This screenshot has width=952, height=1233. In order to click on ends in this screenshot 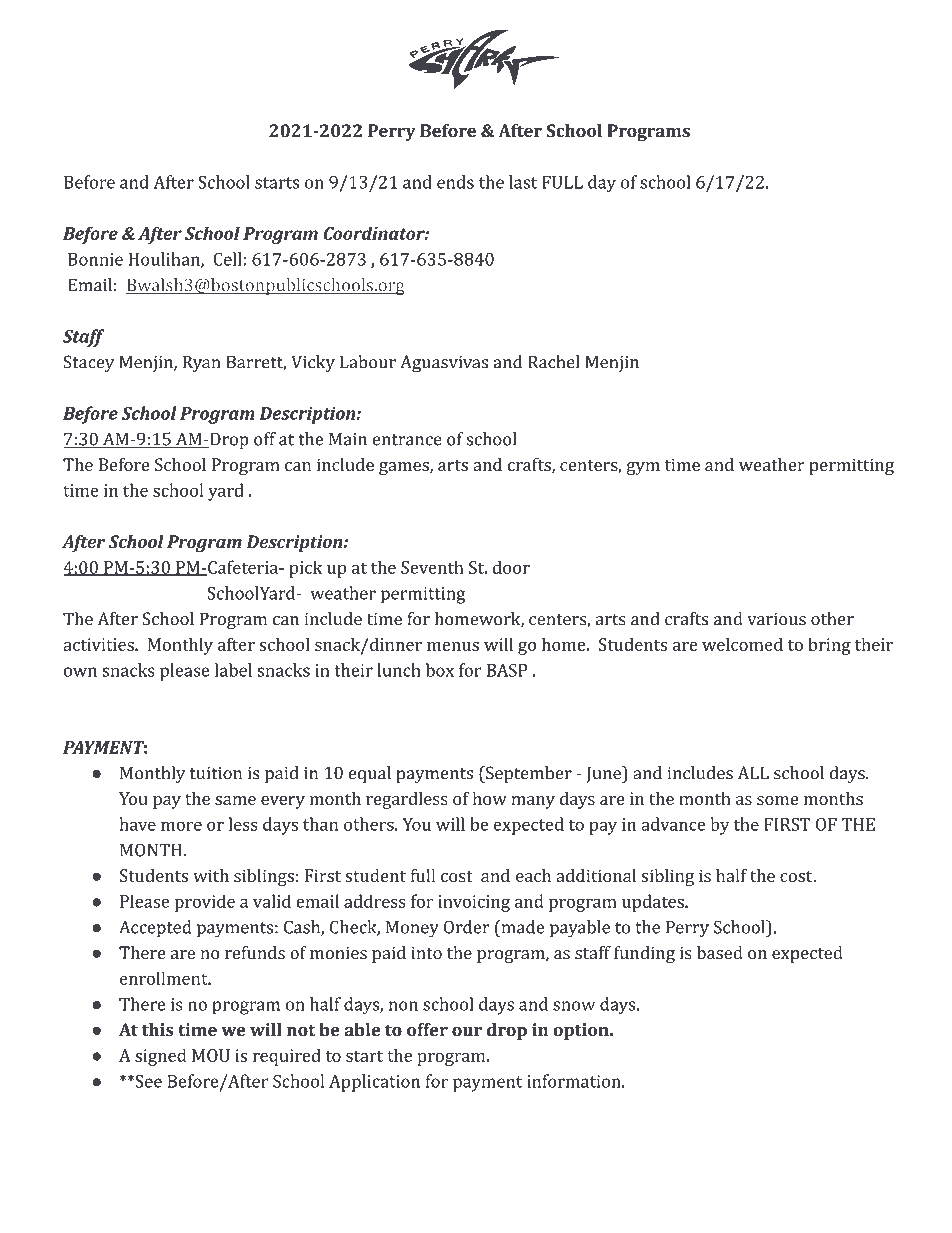, I will do `click(455, 182)`.
